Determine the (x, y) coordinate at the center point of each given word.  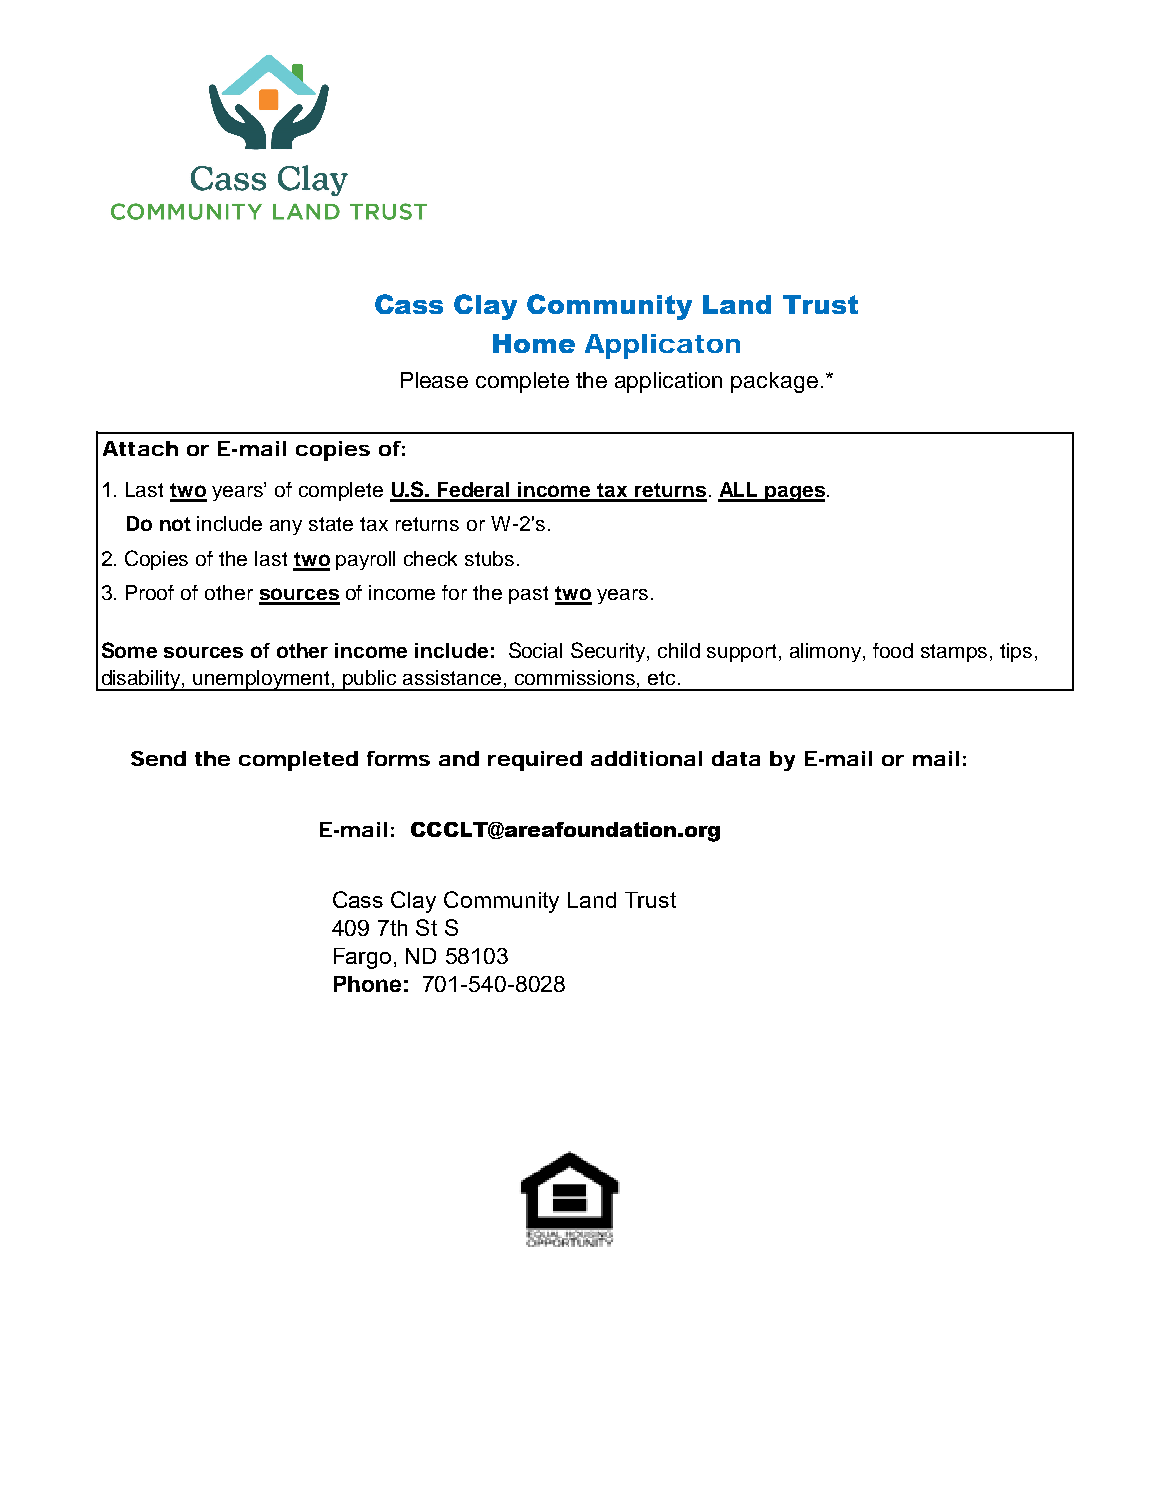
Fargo (362, 958)
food (893, 650)
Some (129, 650)
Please (434, 380)
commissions (576, 677)
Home (534, 343)
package (774, 382)
